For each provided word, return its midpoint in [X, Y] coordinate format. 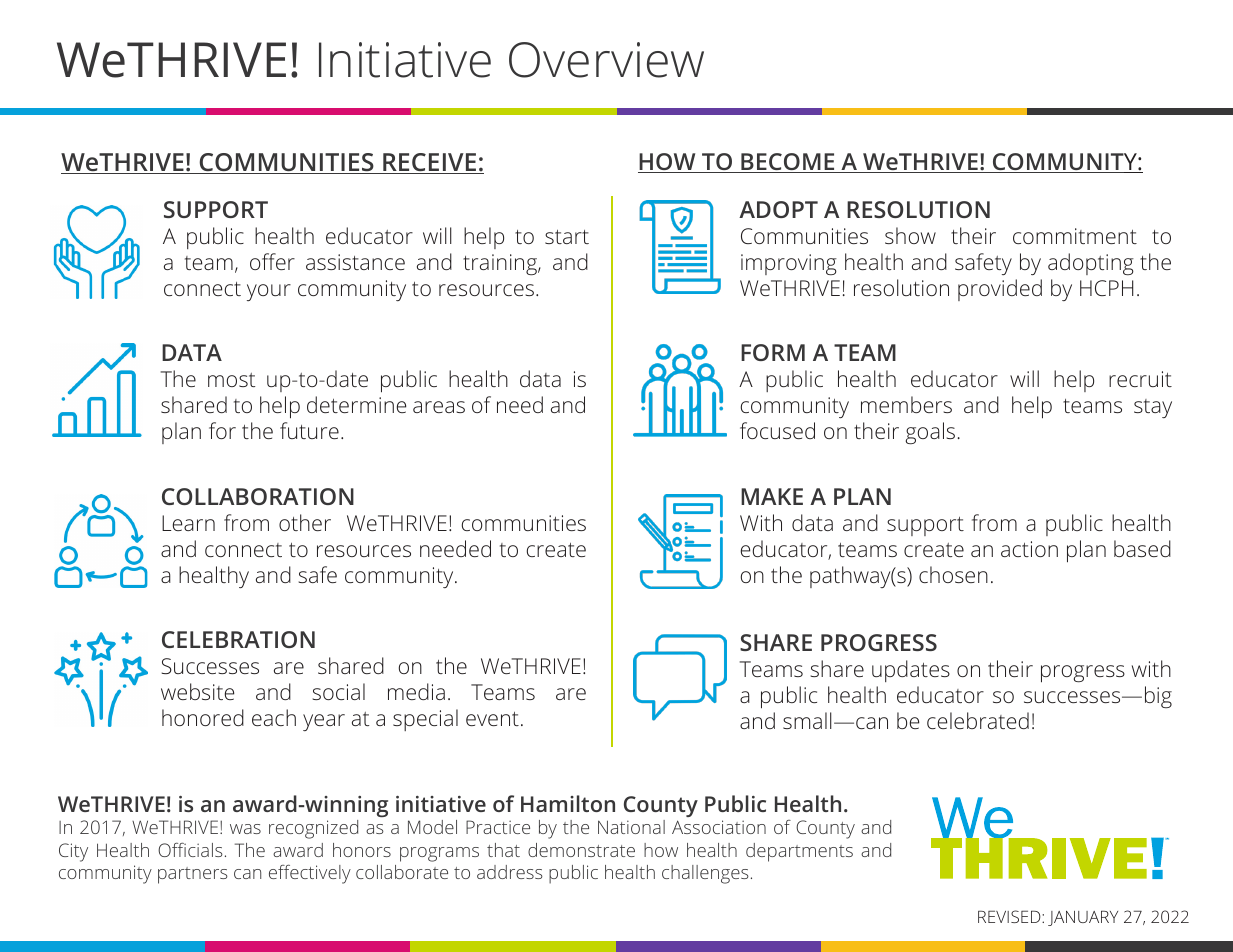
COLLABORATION [258, 496]
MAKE [772, 496]
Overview [606, 60]
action [1029, 549]
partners [193, 875]
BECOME [788, 163]
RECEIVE [430, 163]
